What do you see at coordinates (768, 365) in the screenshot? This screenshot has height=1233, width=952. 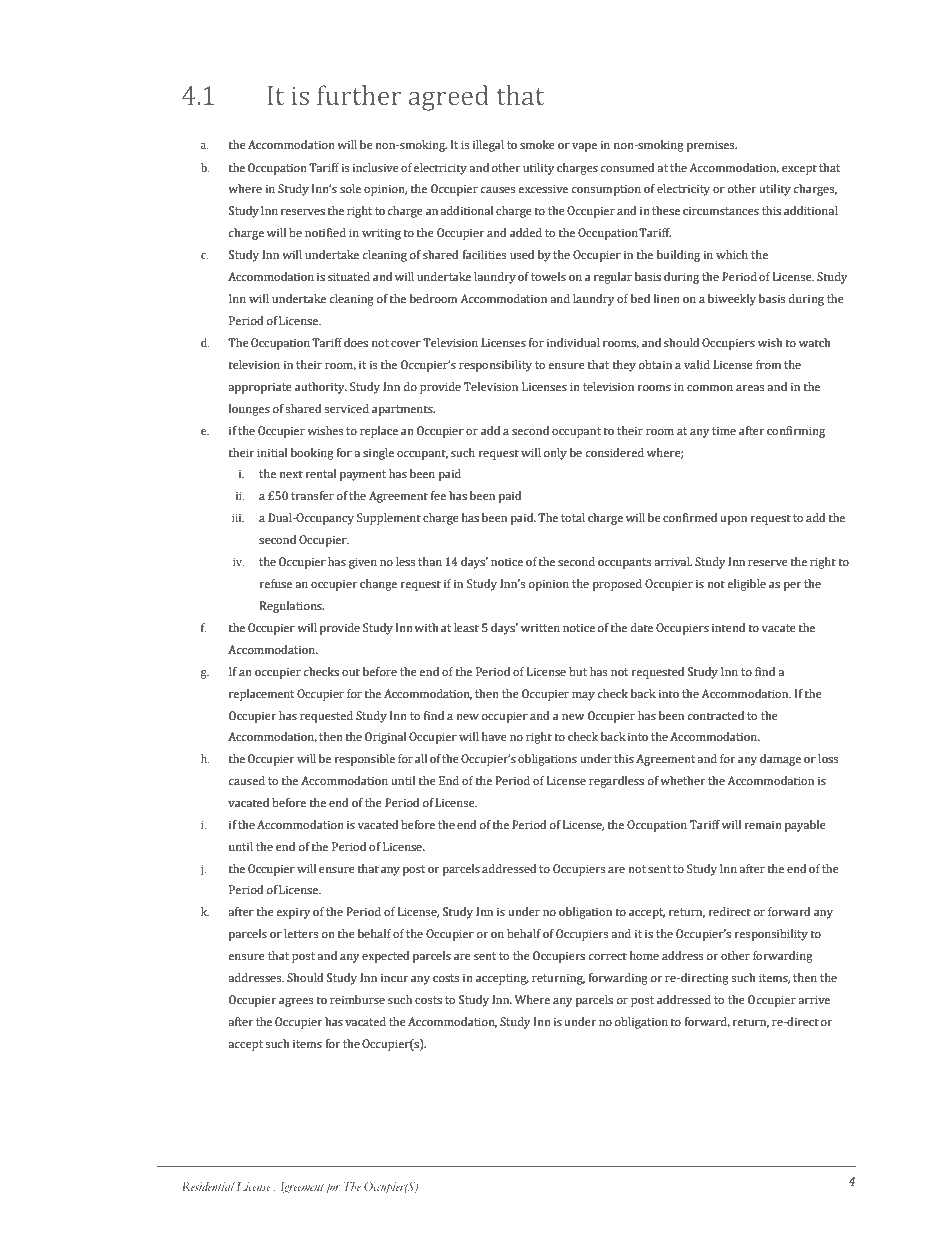 I see `from` at bounding box center [768, 365].
